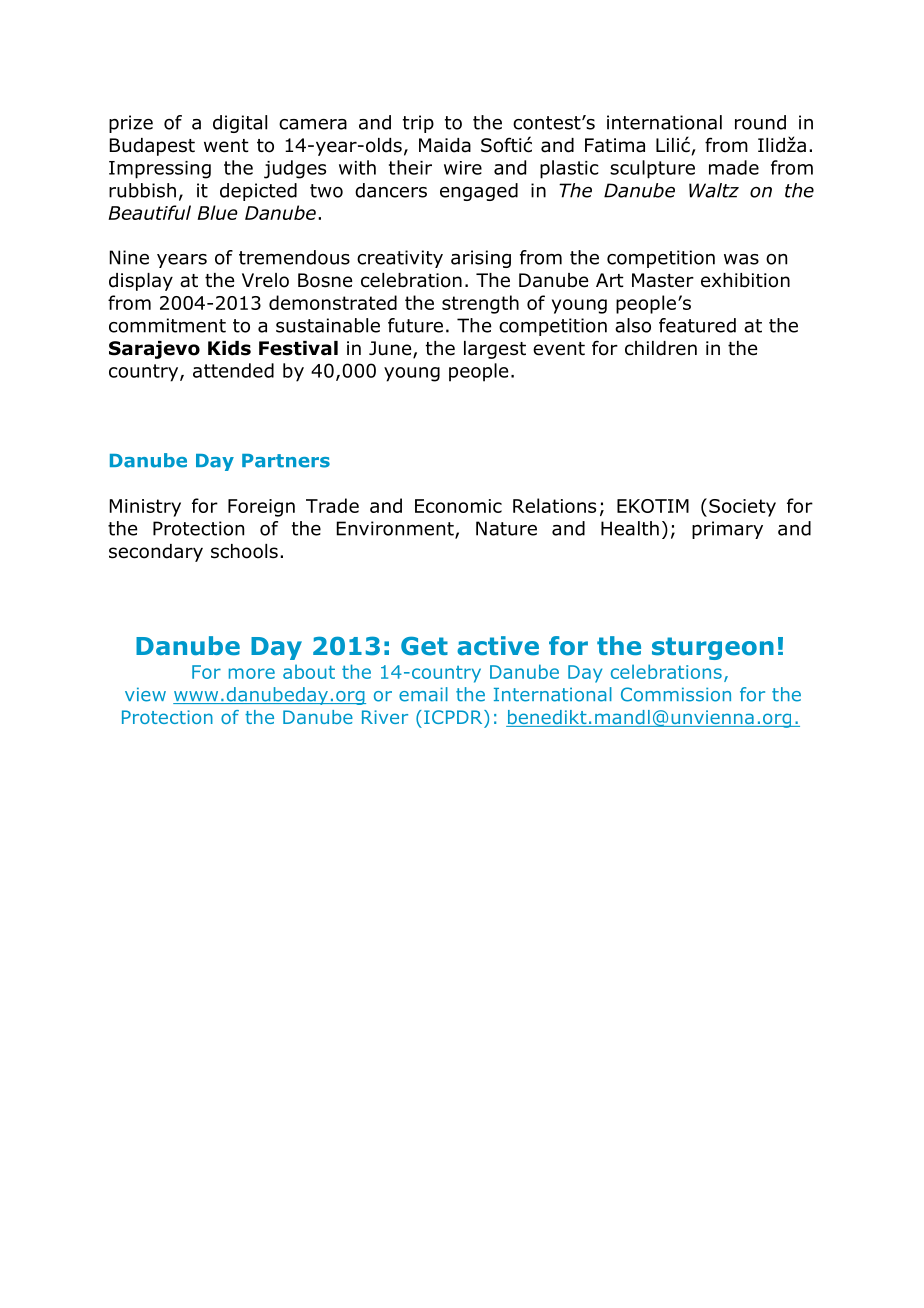  Describe the element at coordinates (661, 348) in the document. I see `children` at that location.
